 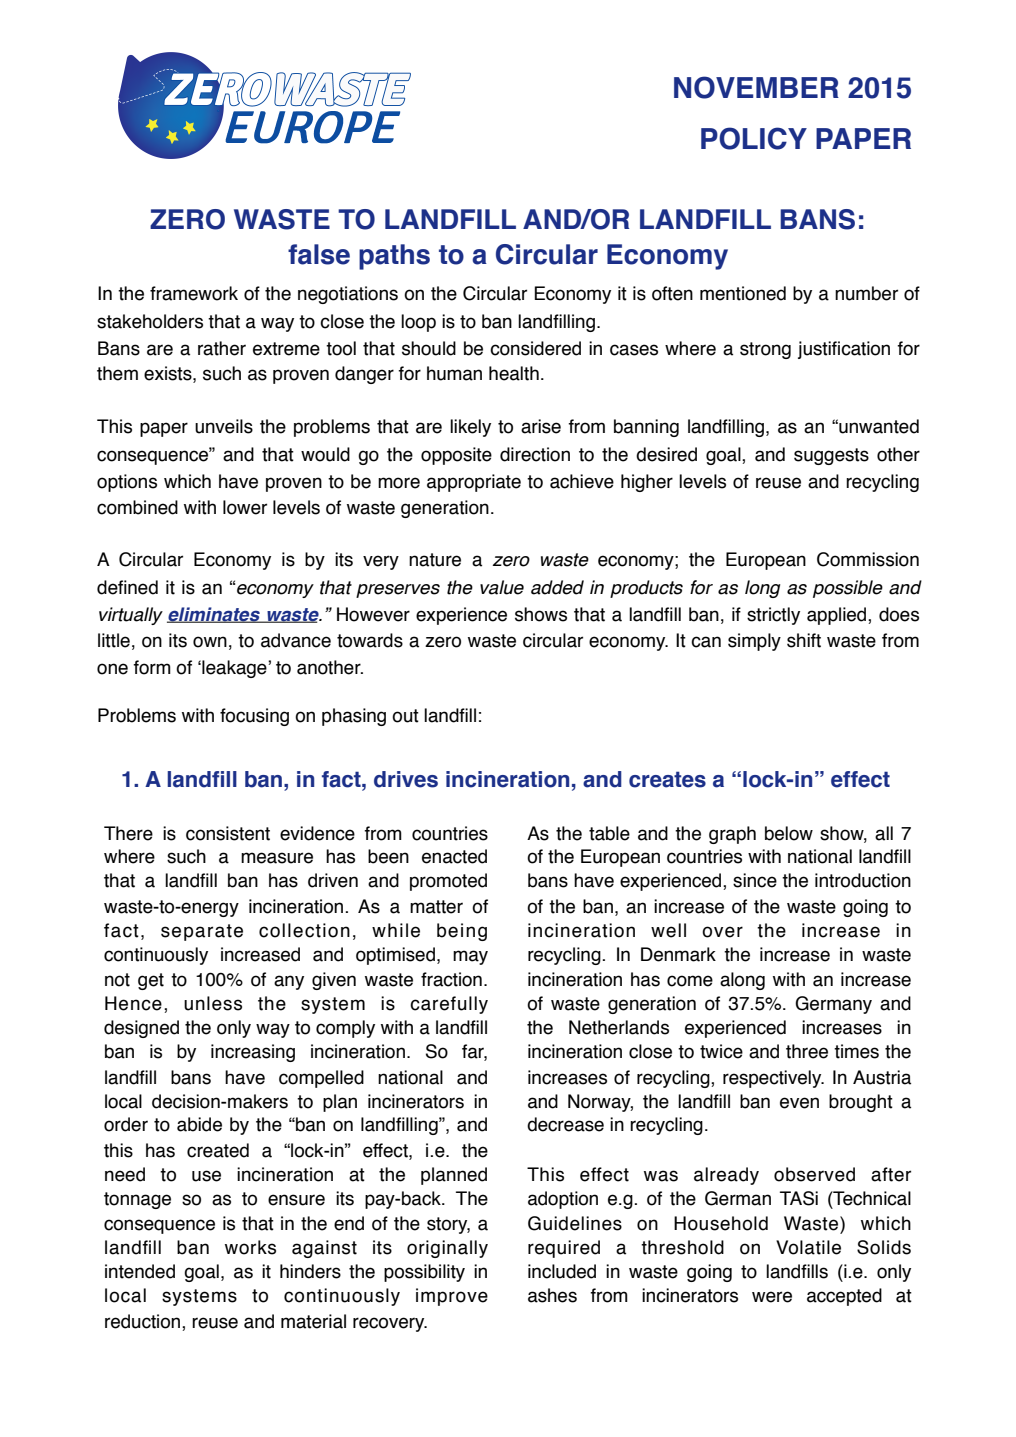 What do you see at coordinates (250, 1247) in the screenshot?
I see `works` at bounding box center [250, 1247].
